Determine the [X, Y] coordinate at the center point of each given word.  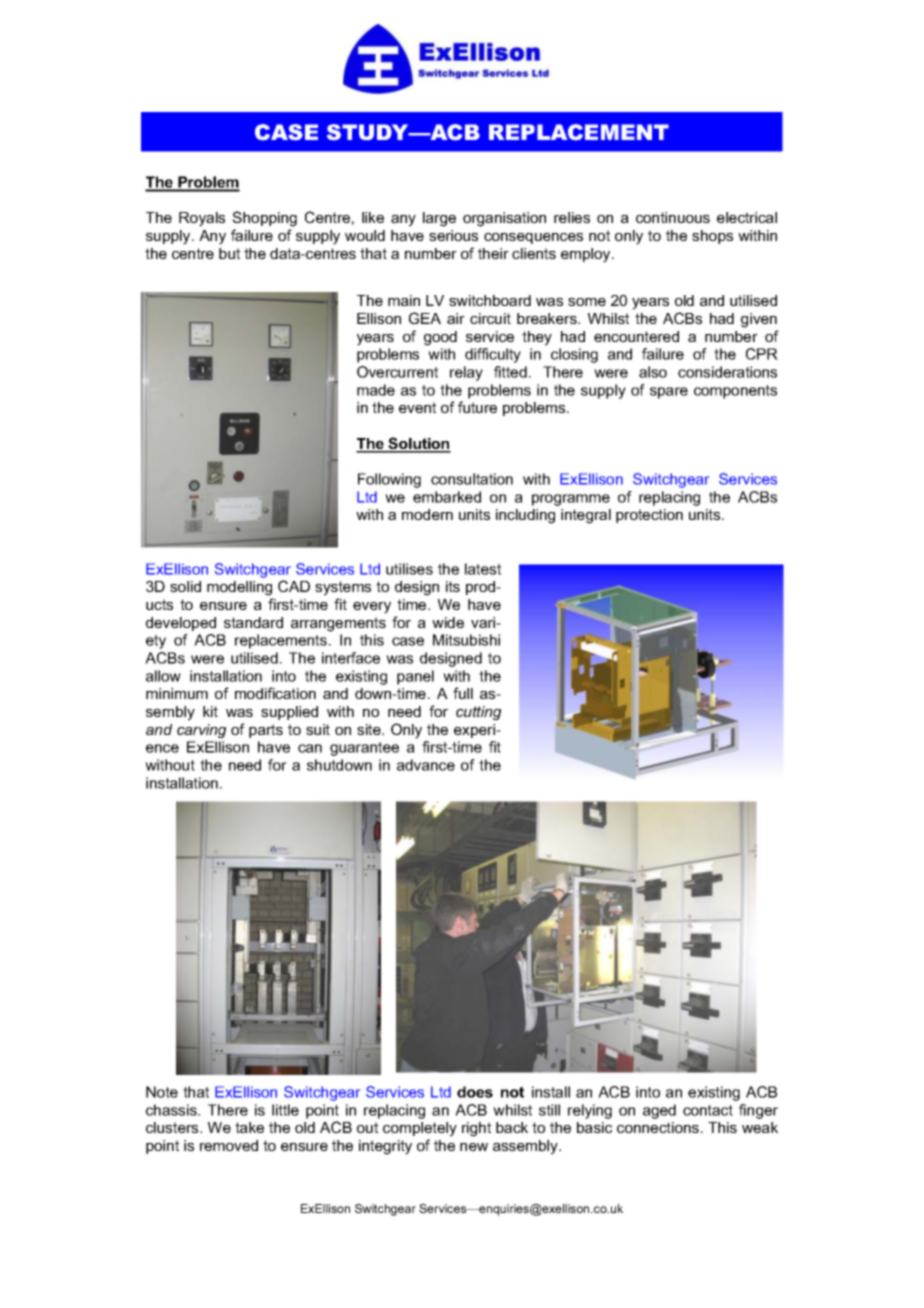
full [463, 693]
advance [426, 765]
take [249, 1127]
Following [389, 480]
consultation [472, 479]
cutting [478, 713]
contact [708, 1110]
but [229, 253]
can [310, 748]
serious [453, 235]
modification [275, 693]
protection [649, 516]
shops [712, 237]
